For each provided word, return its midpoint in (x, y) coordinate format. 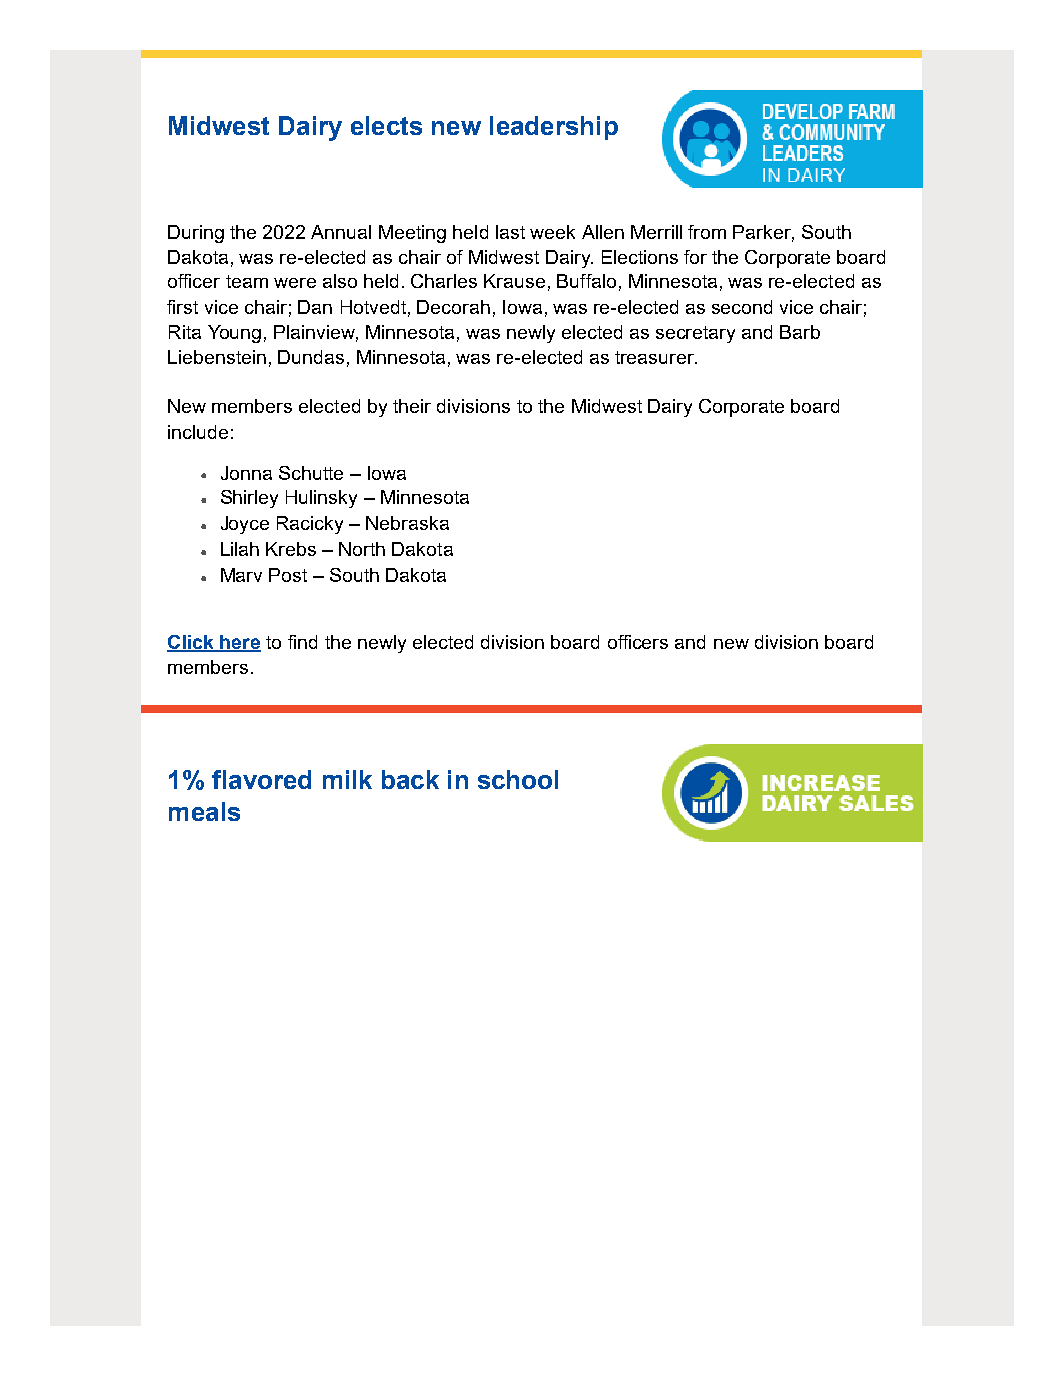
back (410, 779)
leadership (554, 128)
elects (386, 125)
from (707, 232)
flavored (261, 779)
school (518, 779)
